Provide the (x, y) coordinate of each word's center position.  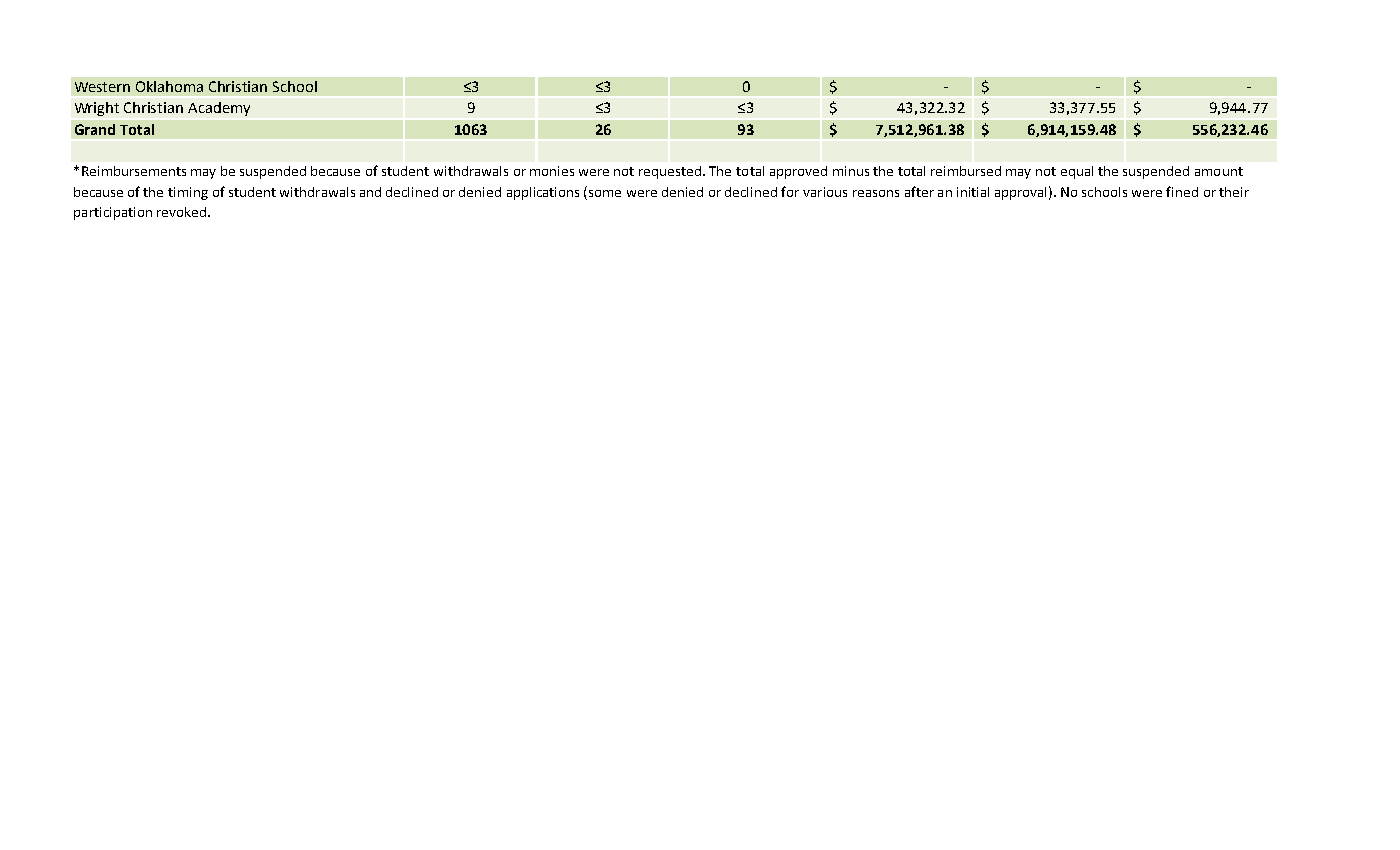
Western (102, 87)
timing (188, 193)
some (605, 193)
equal (1077, 172)
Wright (97, 109)
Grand (95, 129)
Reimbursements (134, 171)
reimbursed (966, 171)
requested (671, 172)
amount (1219, 171)
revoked (181, 212)
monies (552, 171)
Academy (219, 109)
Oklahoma (169, 86)
